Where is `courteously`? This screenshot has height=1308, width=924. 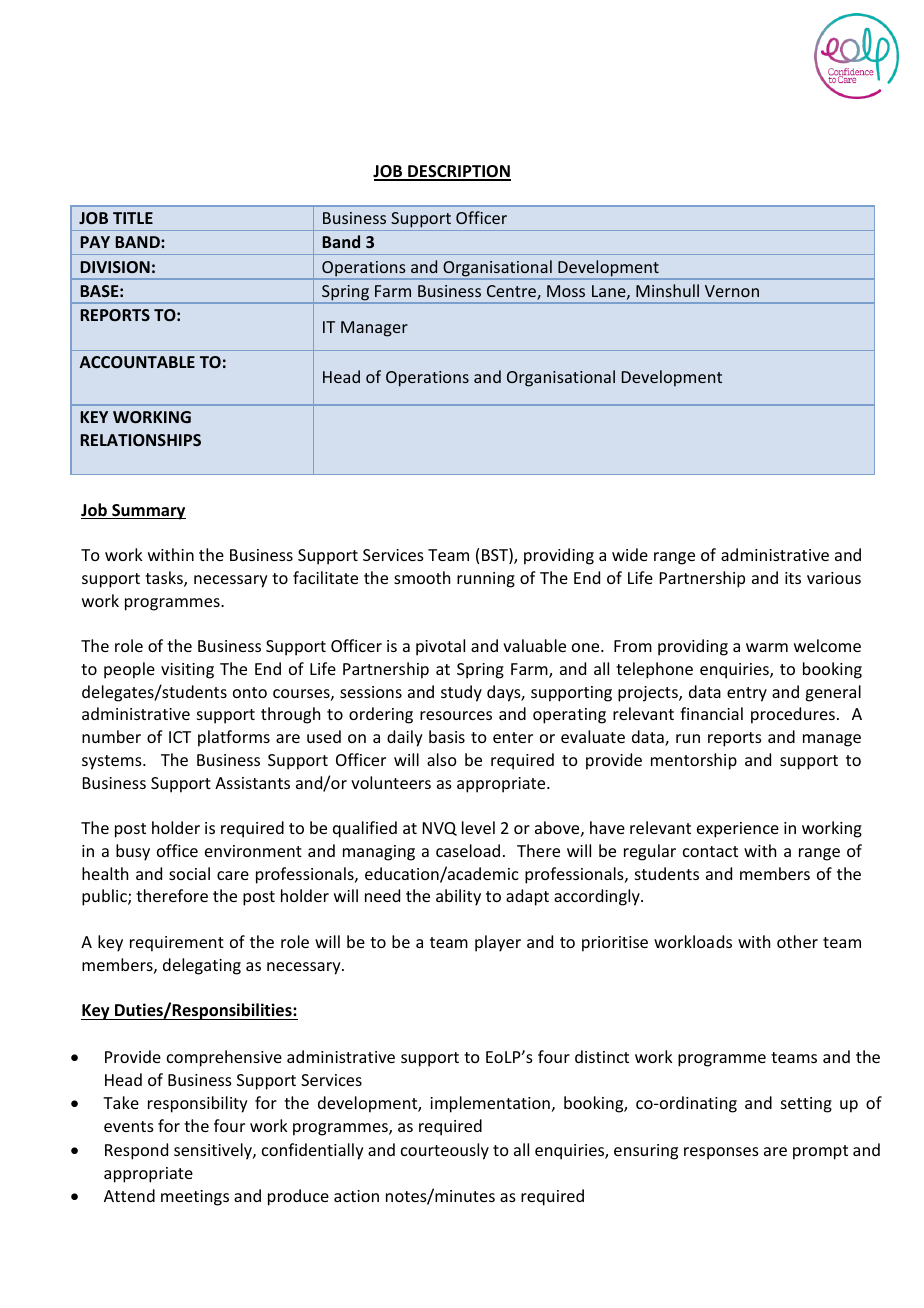 courteously is located at coordinates (445, 1151).
